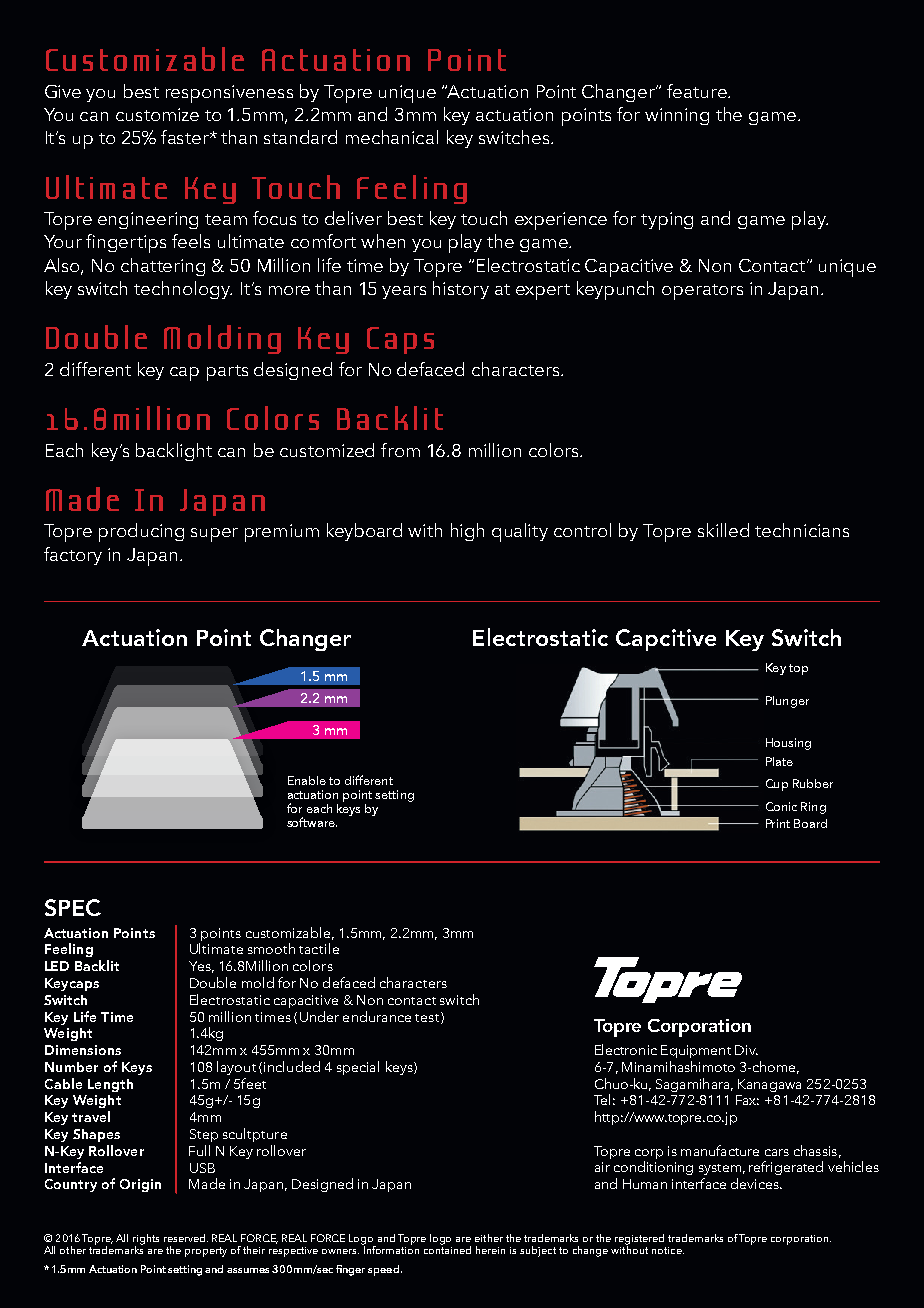 Image resolution: width=924 pixels, height=1308 pixels. I want to click on high, so click(467, 532).
